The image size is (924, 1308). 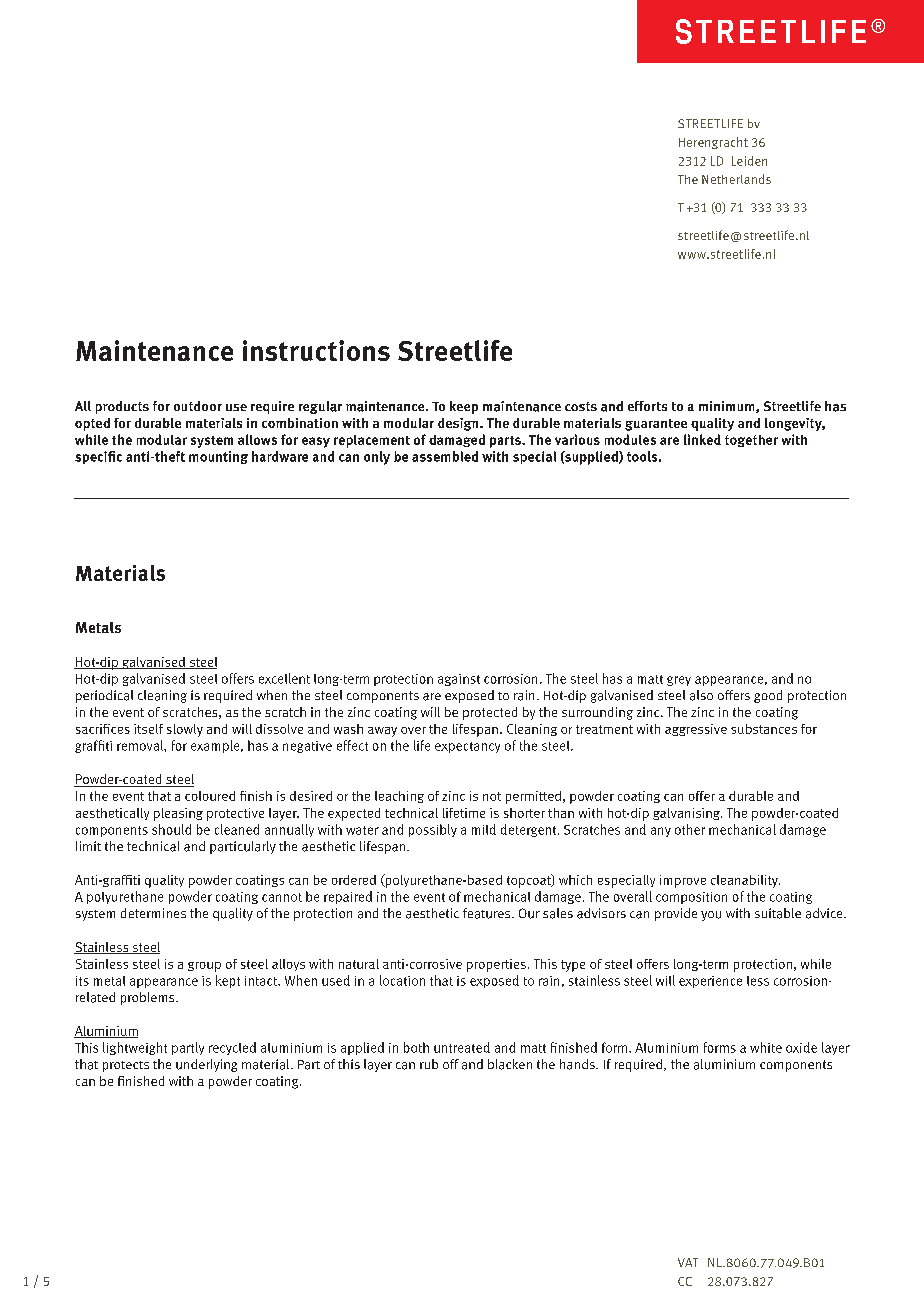 What do you see at coordinates (218, 457) in the screenshot?
I see `mounting` at bounding box center [218, 457].
